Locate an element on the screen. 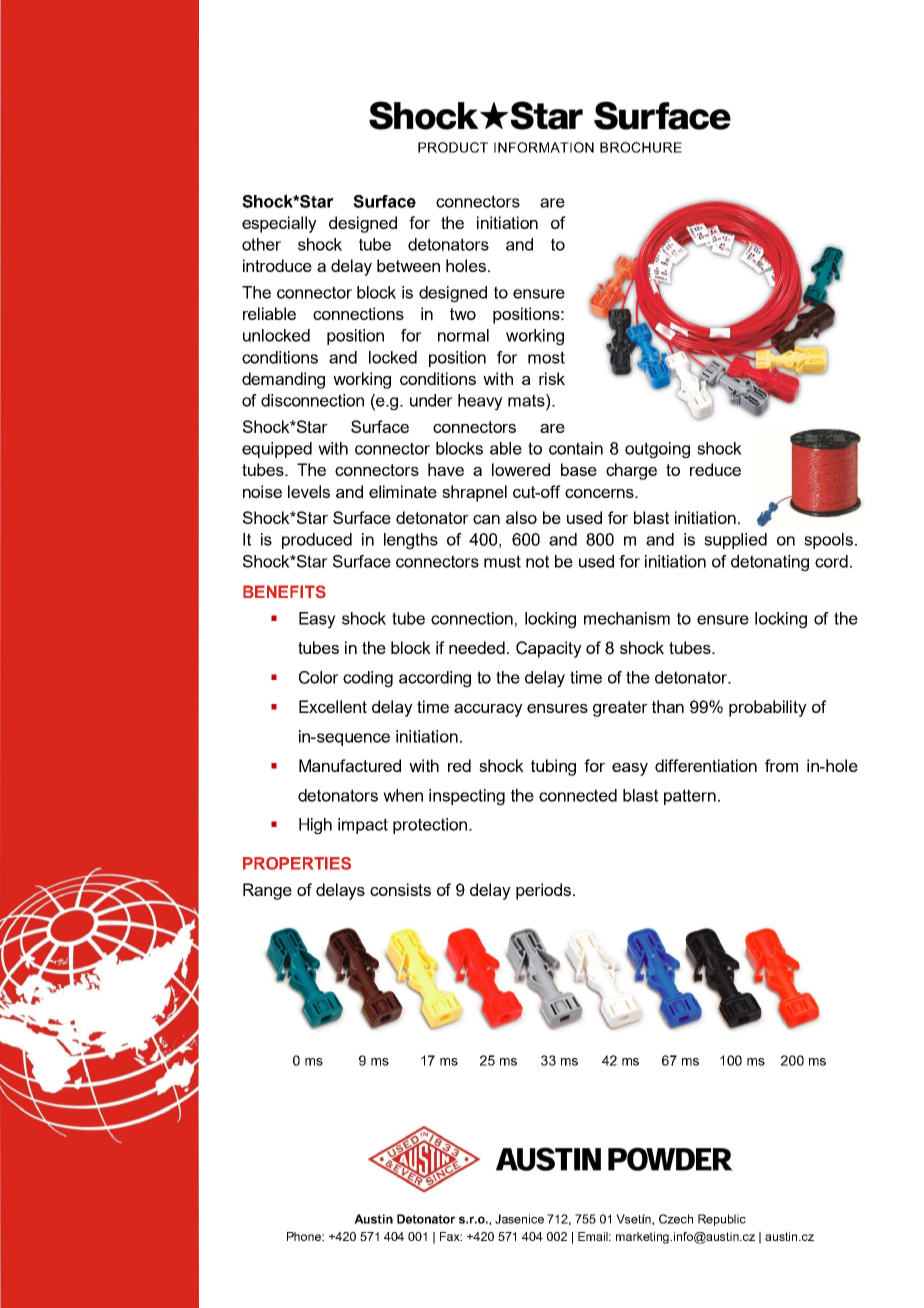 The width and height of the screenshot is (924, 1308). periods is located at coordinates (543, 891).
